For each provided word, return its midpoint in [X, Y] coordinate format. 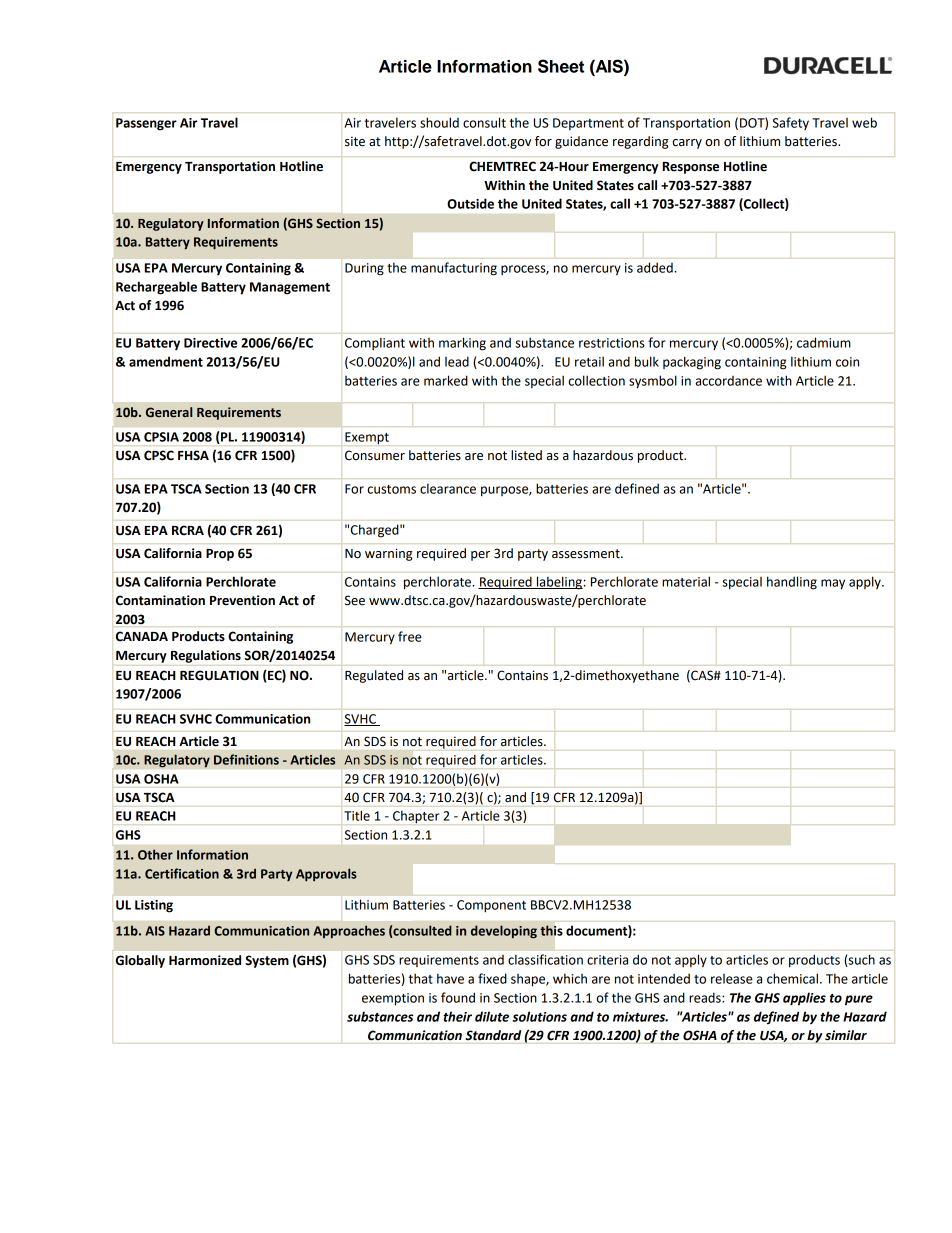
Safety [791, 123]
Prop [220, 555]
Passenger [146, 124]
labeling [559, 583]
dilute [492, 1016]
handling [792, 583]
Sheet [561, 66]
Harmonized [205, 960]
